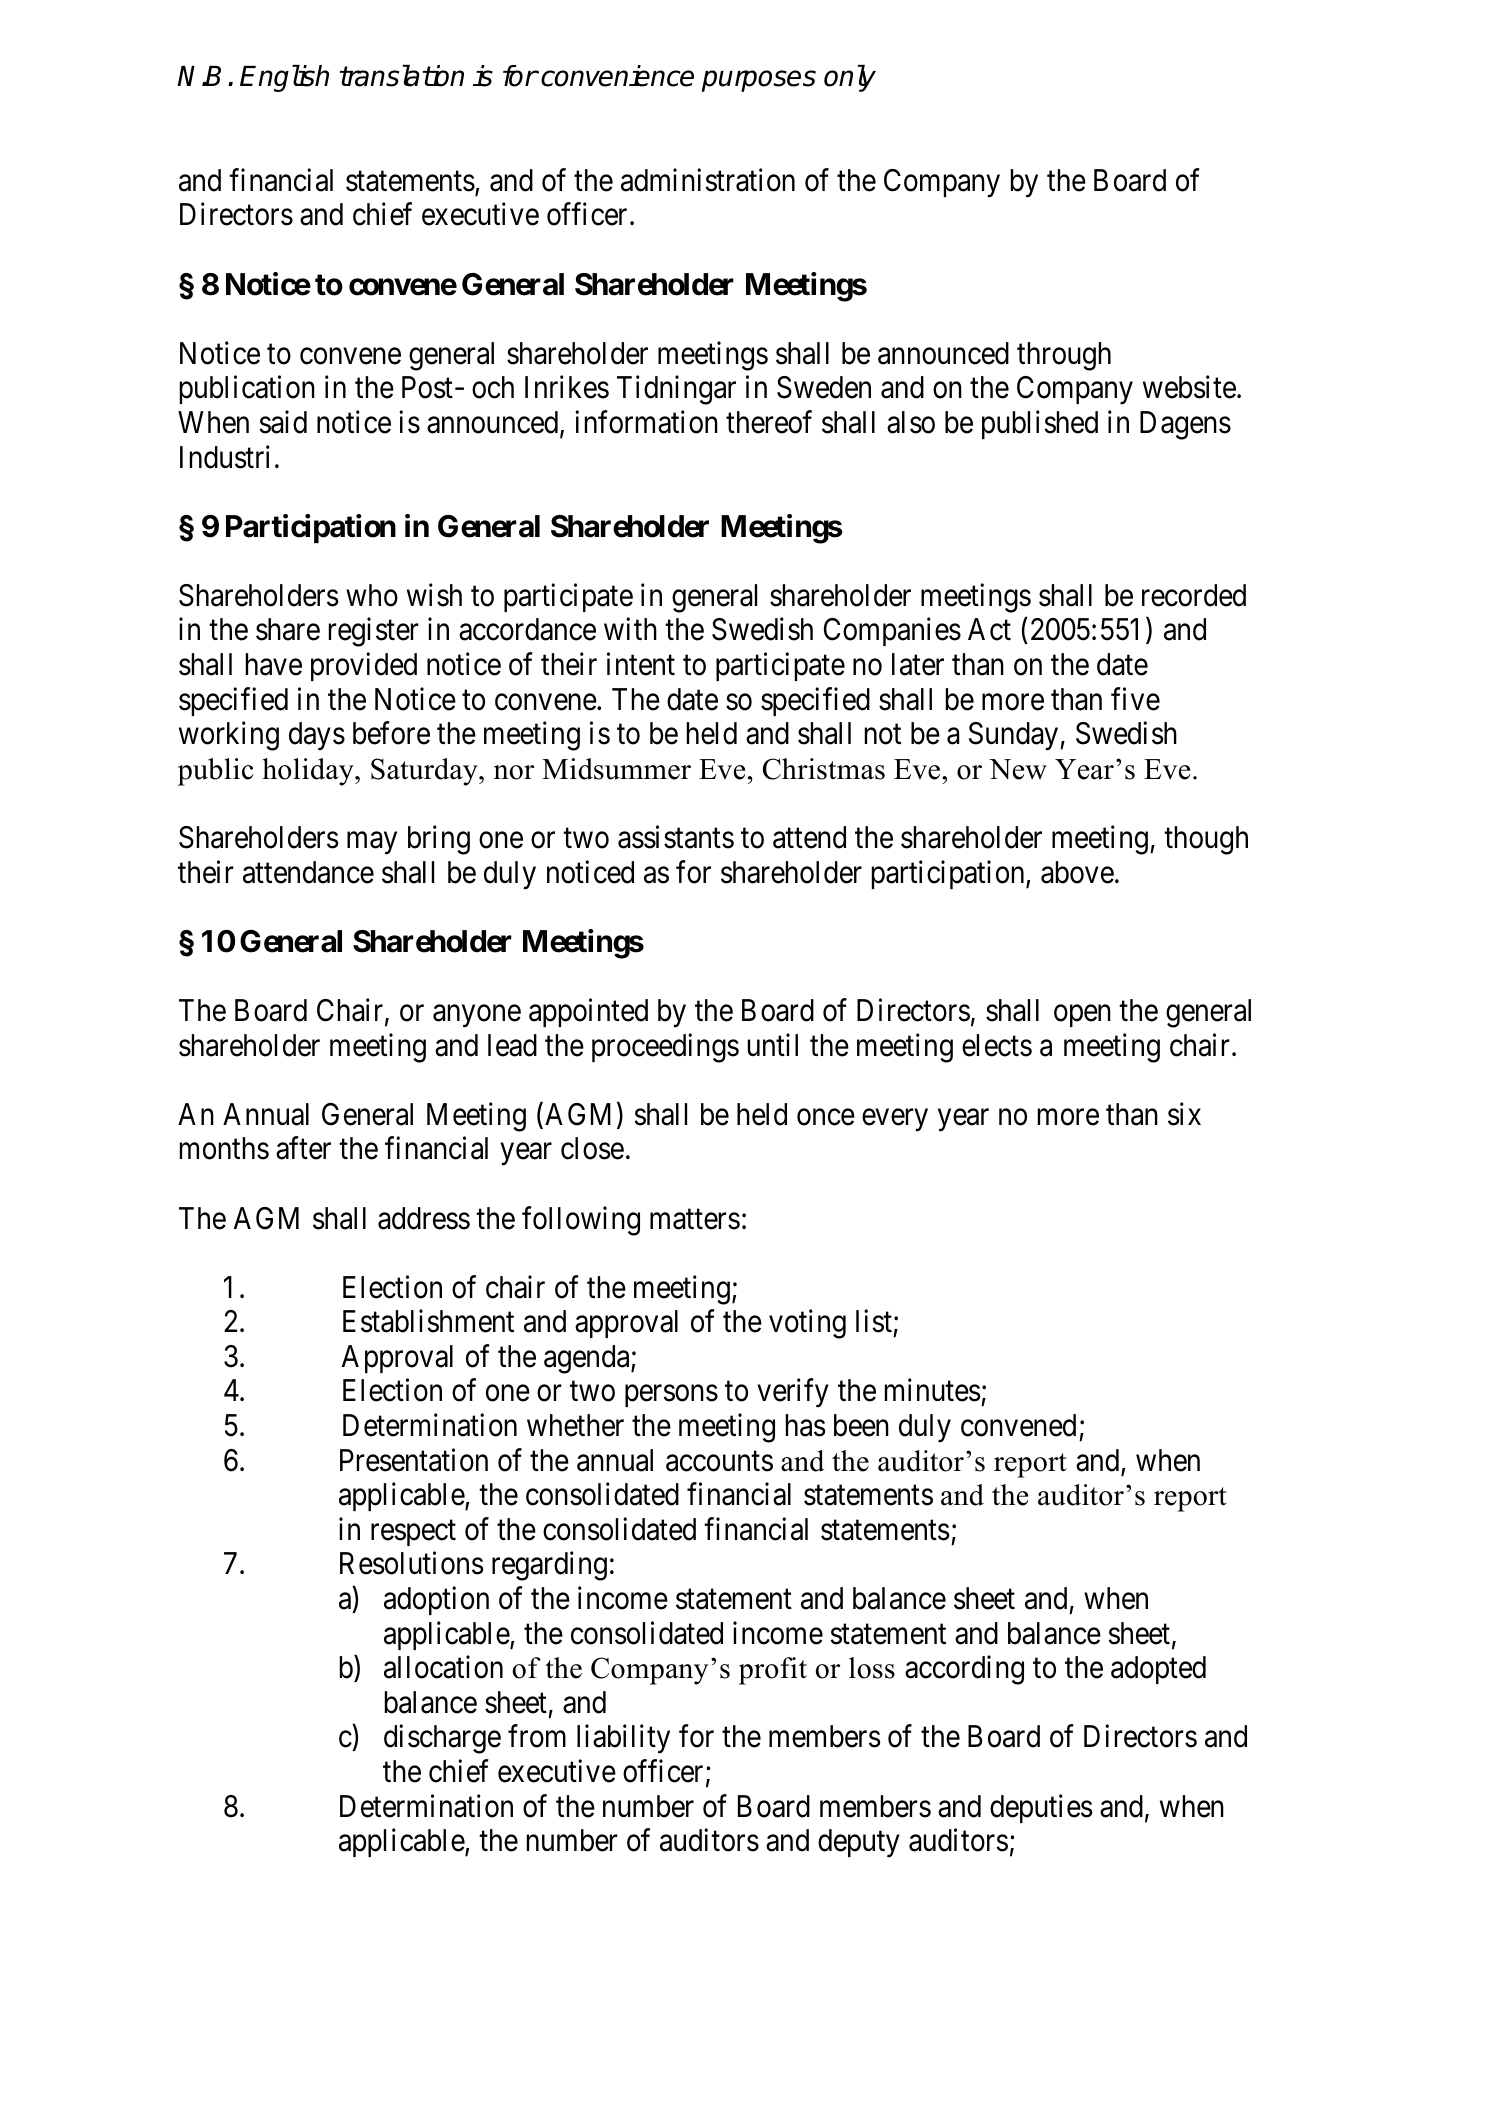 The image size is (1492, 2110). I want to click on liability, so click(623, 1739).
